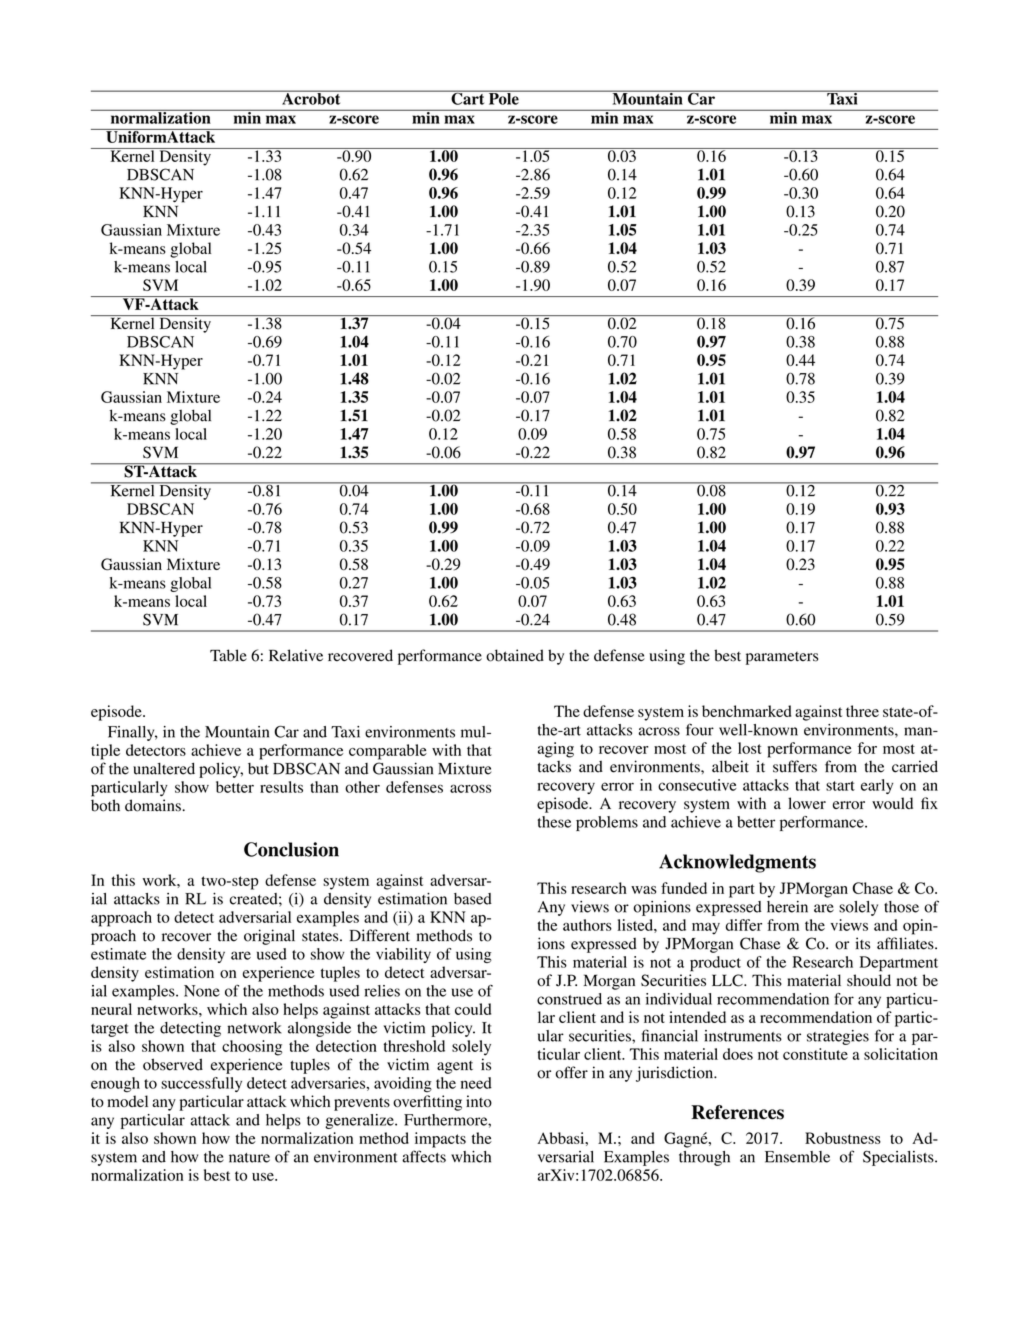 The height and width of the document is (1332, 1029). I want to click on Robustness, so click(843, 1138).
